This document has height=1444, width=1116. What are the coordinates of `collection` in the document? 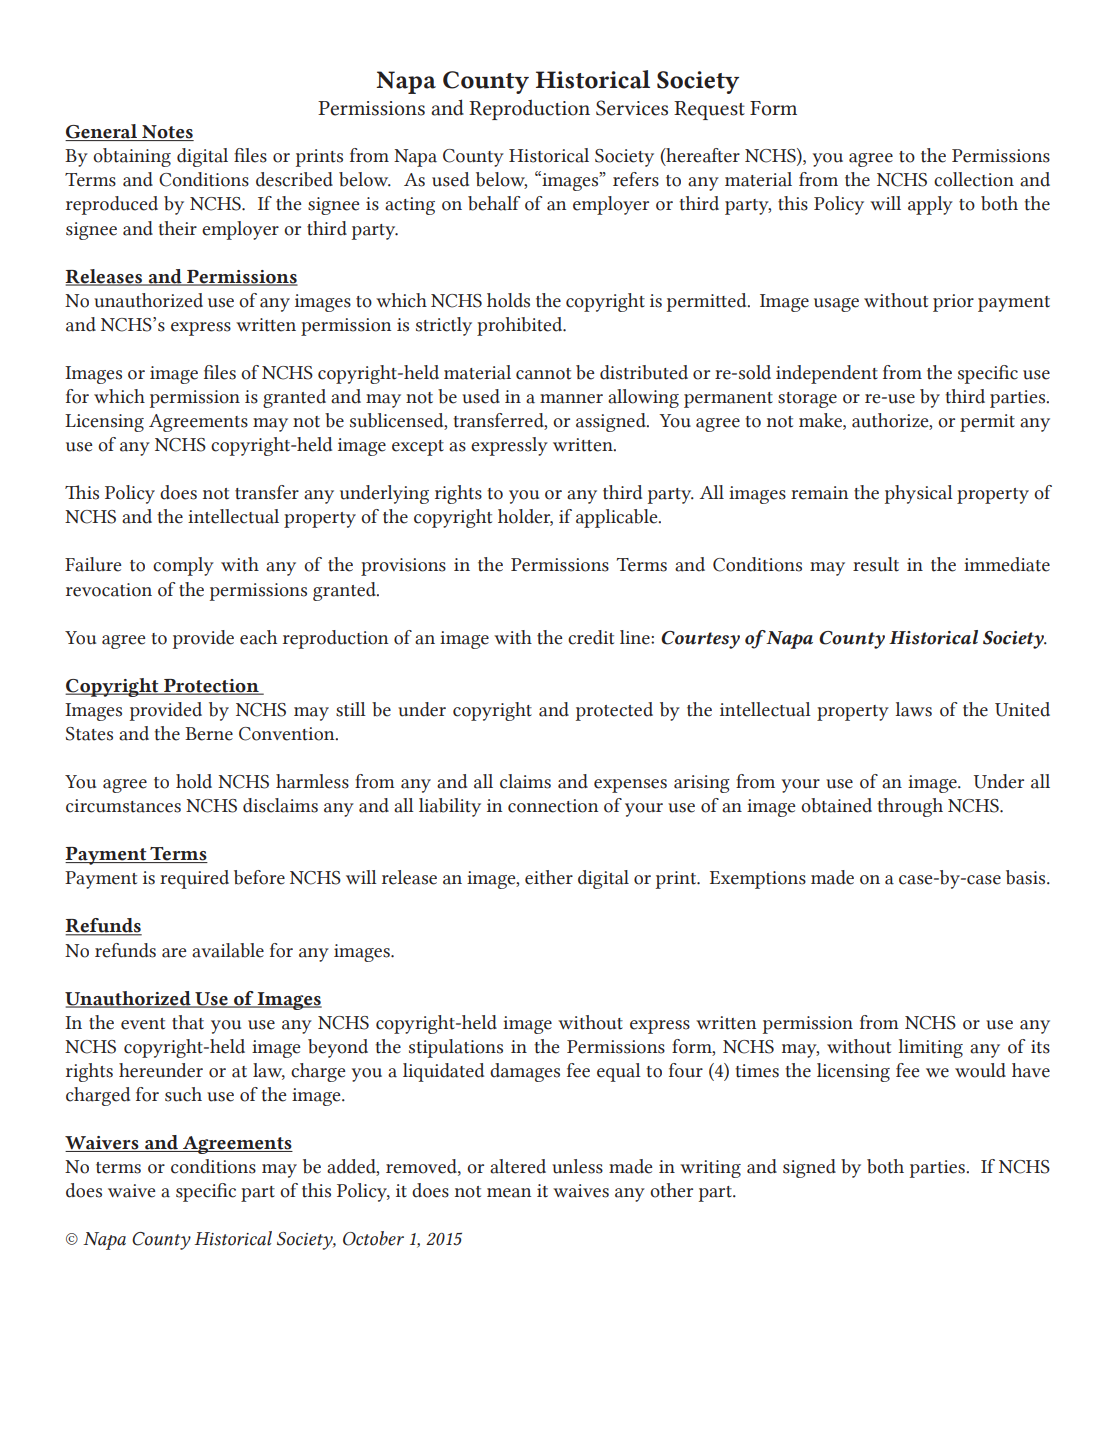 It's located at (974, 179).
